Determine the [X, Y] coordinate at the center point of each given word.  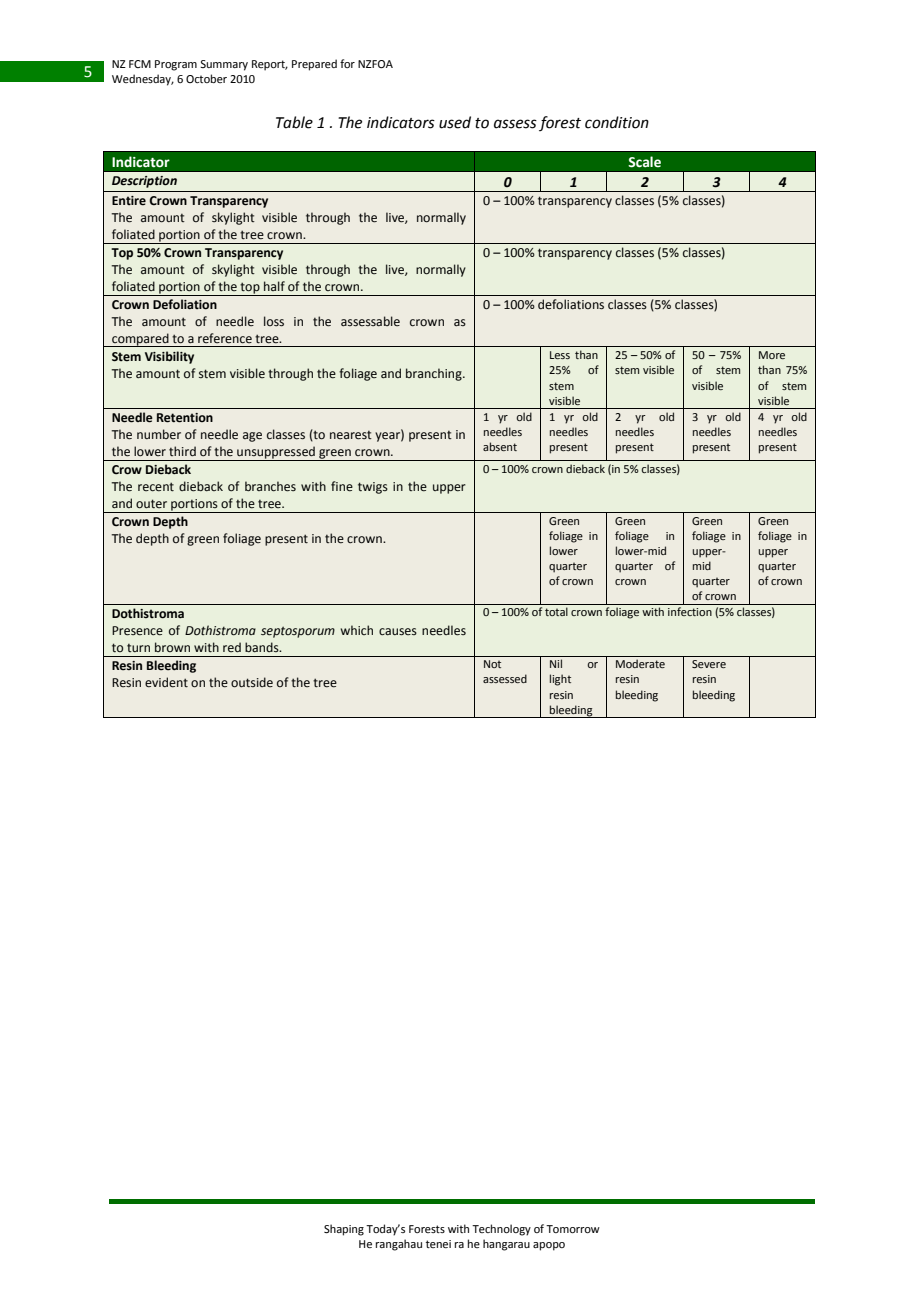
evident [166, 682]
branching [435, 374]
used [455, 122]
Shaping [344, 1230]
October [206, 78]
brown [172, 647]
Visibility [169, 357]
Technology [501, 1230]
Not [492, 664]
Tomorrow [573, 1229]
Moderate [640, 663]
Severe [709, 664]
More [772, 355]
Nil [556, 663]
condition [617, 122]
